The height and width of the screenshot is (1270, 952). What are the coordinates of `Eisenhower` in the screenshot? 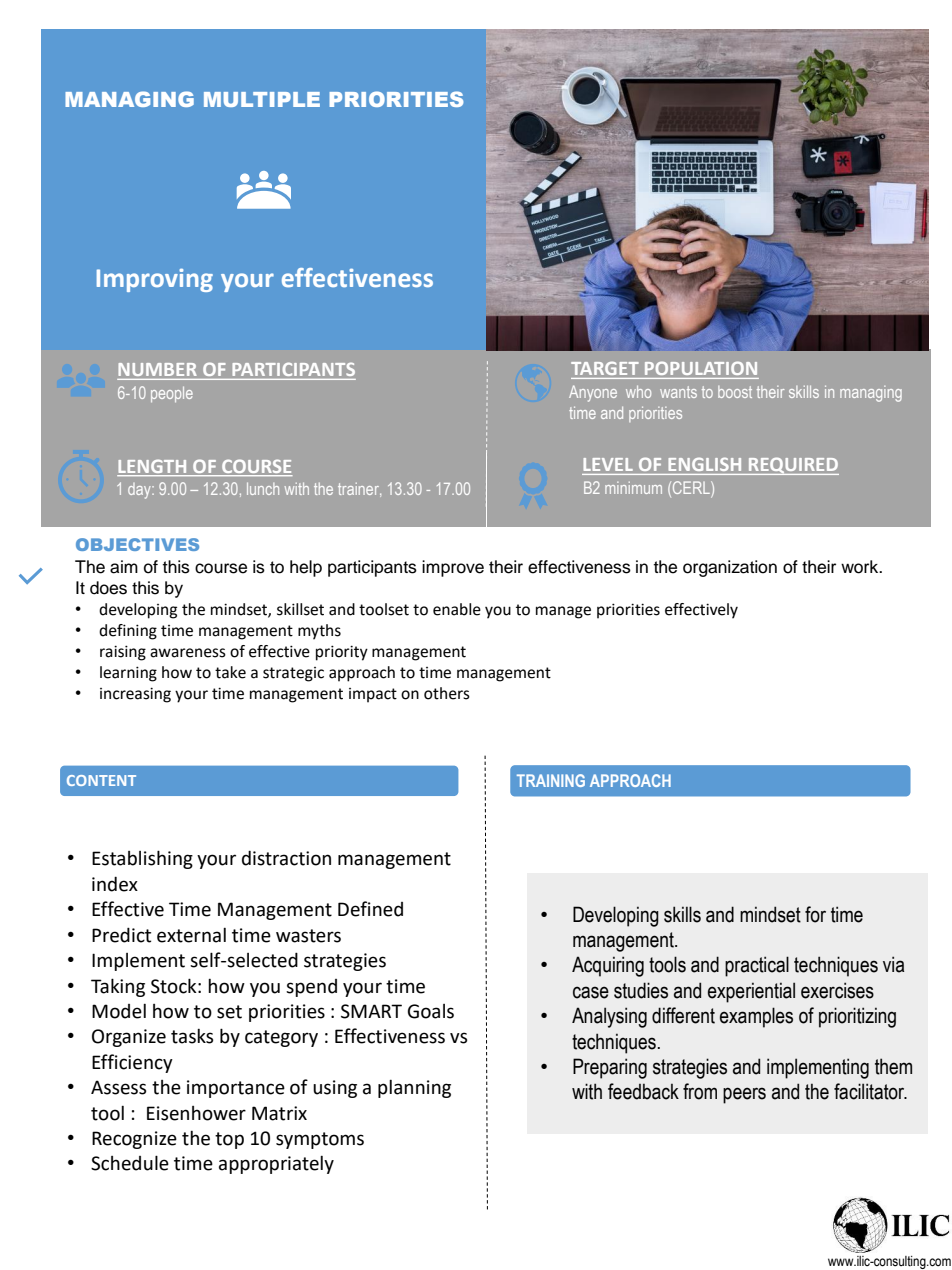 It's located at (196, 1113).
